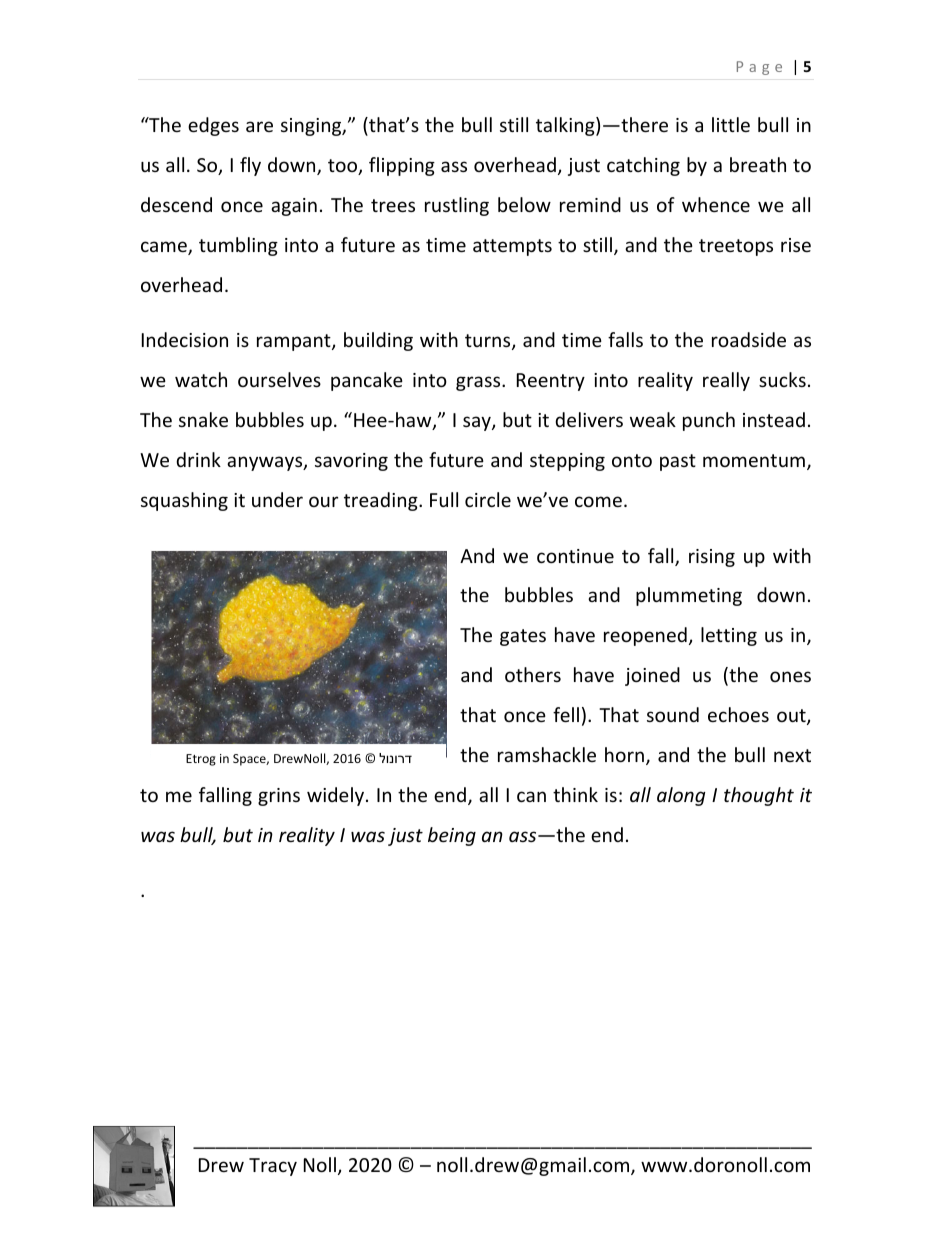 This image has height=1233, width=952. What do you see at coordinates (531, 796) in the image?
I see `can` at bounding box center [531, 796].
